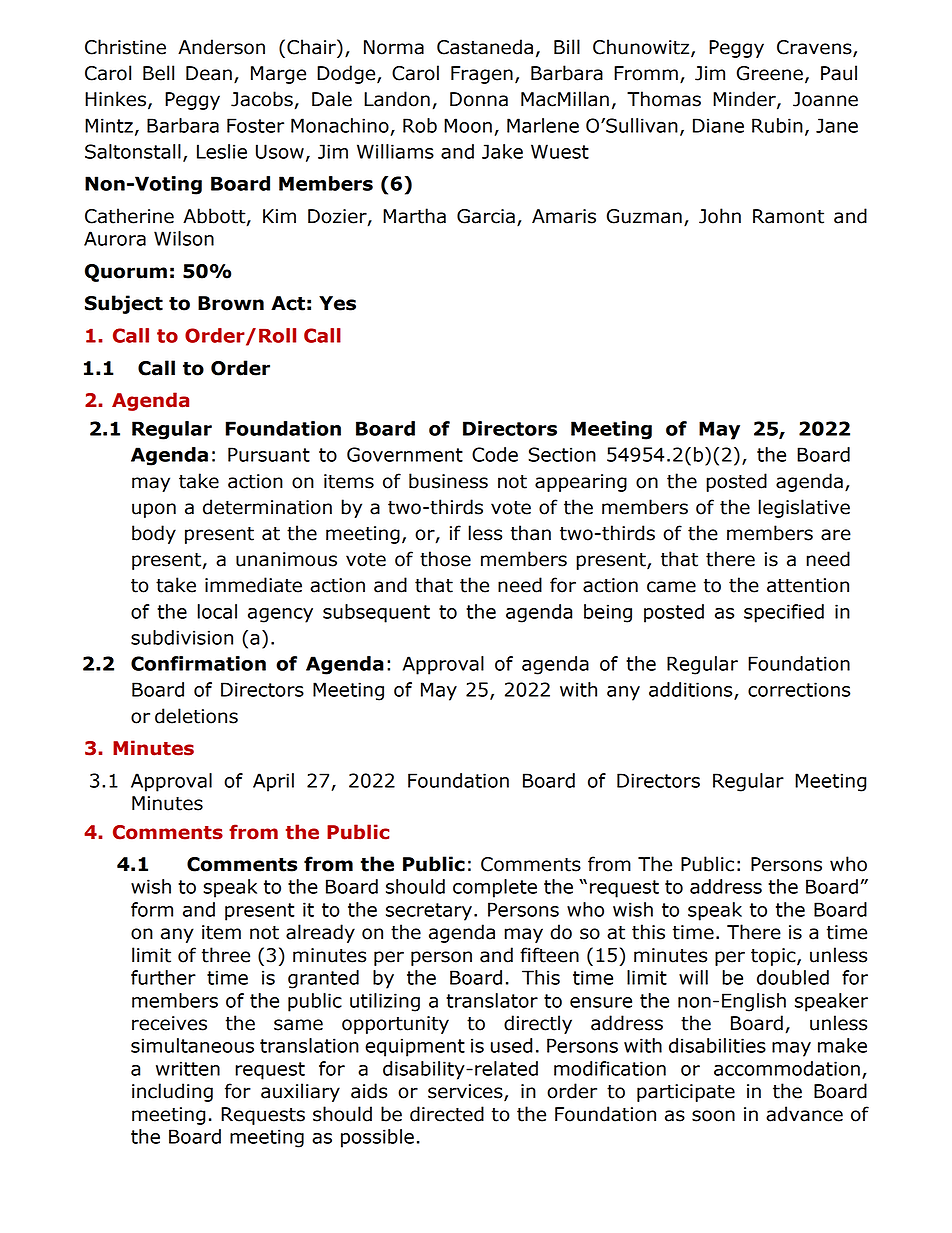 Image resolution: width=952 pixels, height=1233 pixels. I want to click on Fragen, so click(482, 75).
